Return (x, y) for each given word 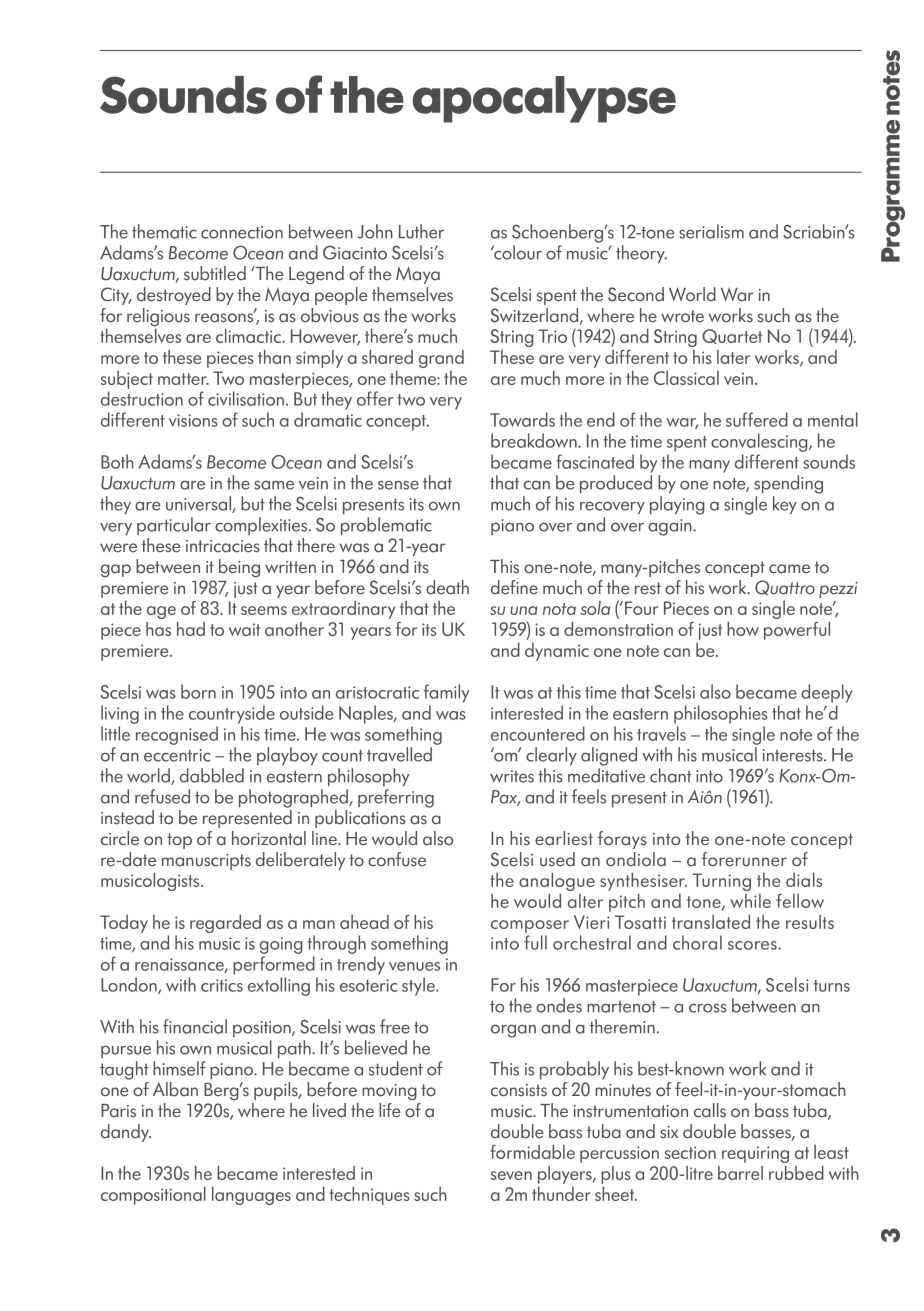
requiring (755, 1156)
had (191, 628)
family (446, 693)
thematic (164, 231)
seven (511, 1175)
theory (641, 254)
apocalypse (544, 99)
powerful (797, 630)
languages (251, 1195)
